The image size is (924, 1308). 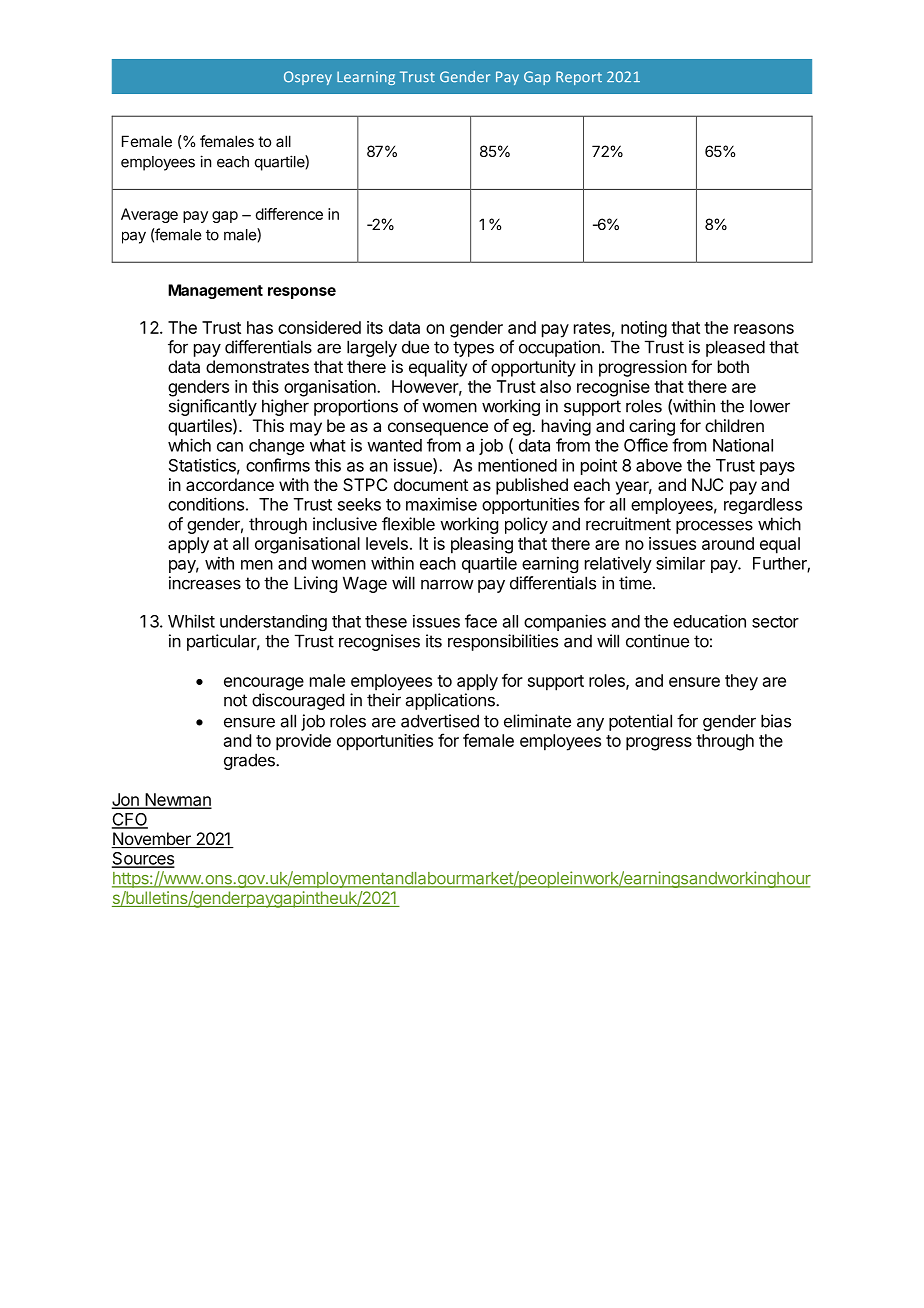 What do you see at coordinates (644, 329) in the image?
I see `noting` at bounding box center [644, 329].
